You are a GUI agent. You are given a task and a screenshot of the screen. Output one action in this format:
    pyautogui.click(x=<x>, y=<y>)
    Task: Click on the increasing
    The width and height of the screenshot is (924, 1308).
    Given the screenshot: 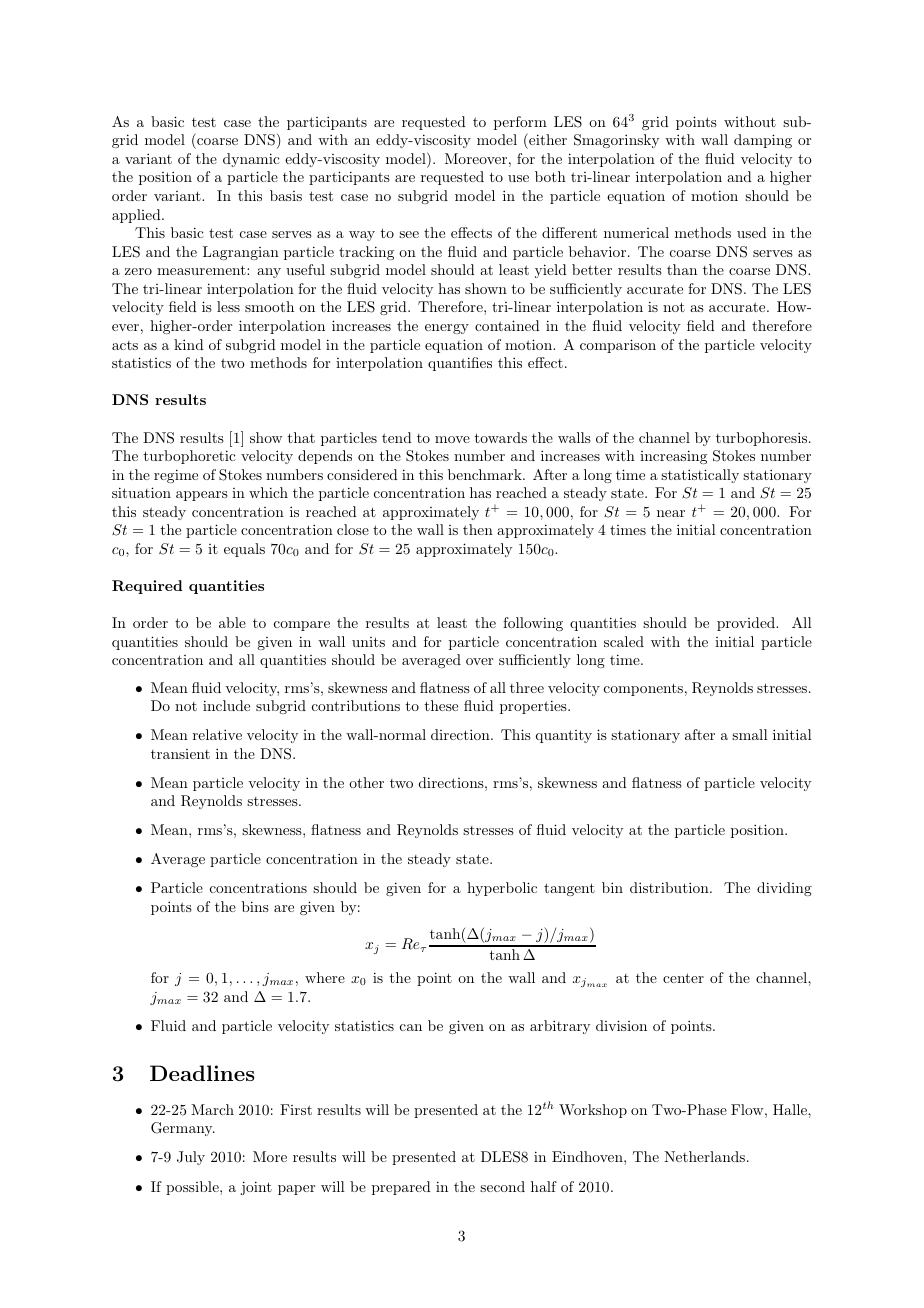 What is the action you would take?
    pyautogui.click(x=673, y=457)
